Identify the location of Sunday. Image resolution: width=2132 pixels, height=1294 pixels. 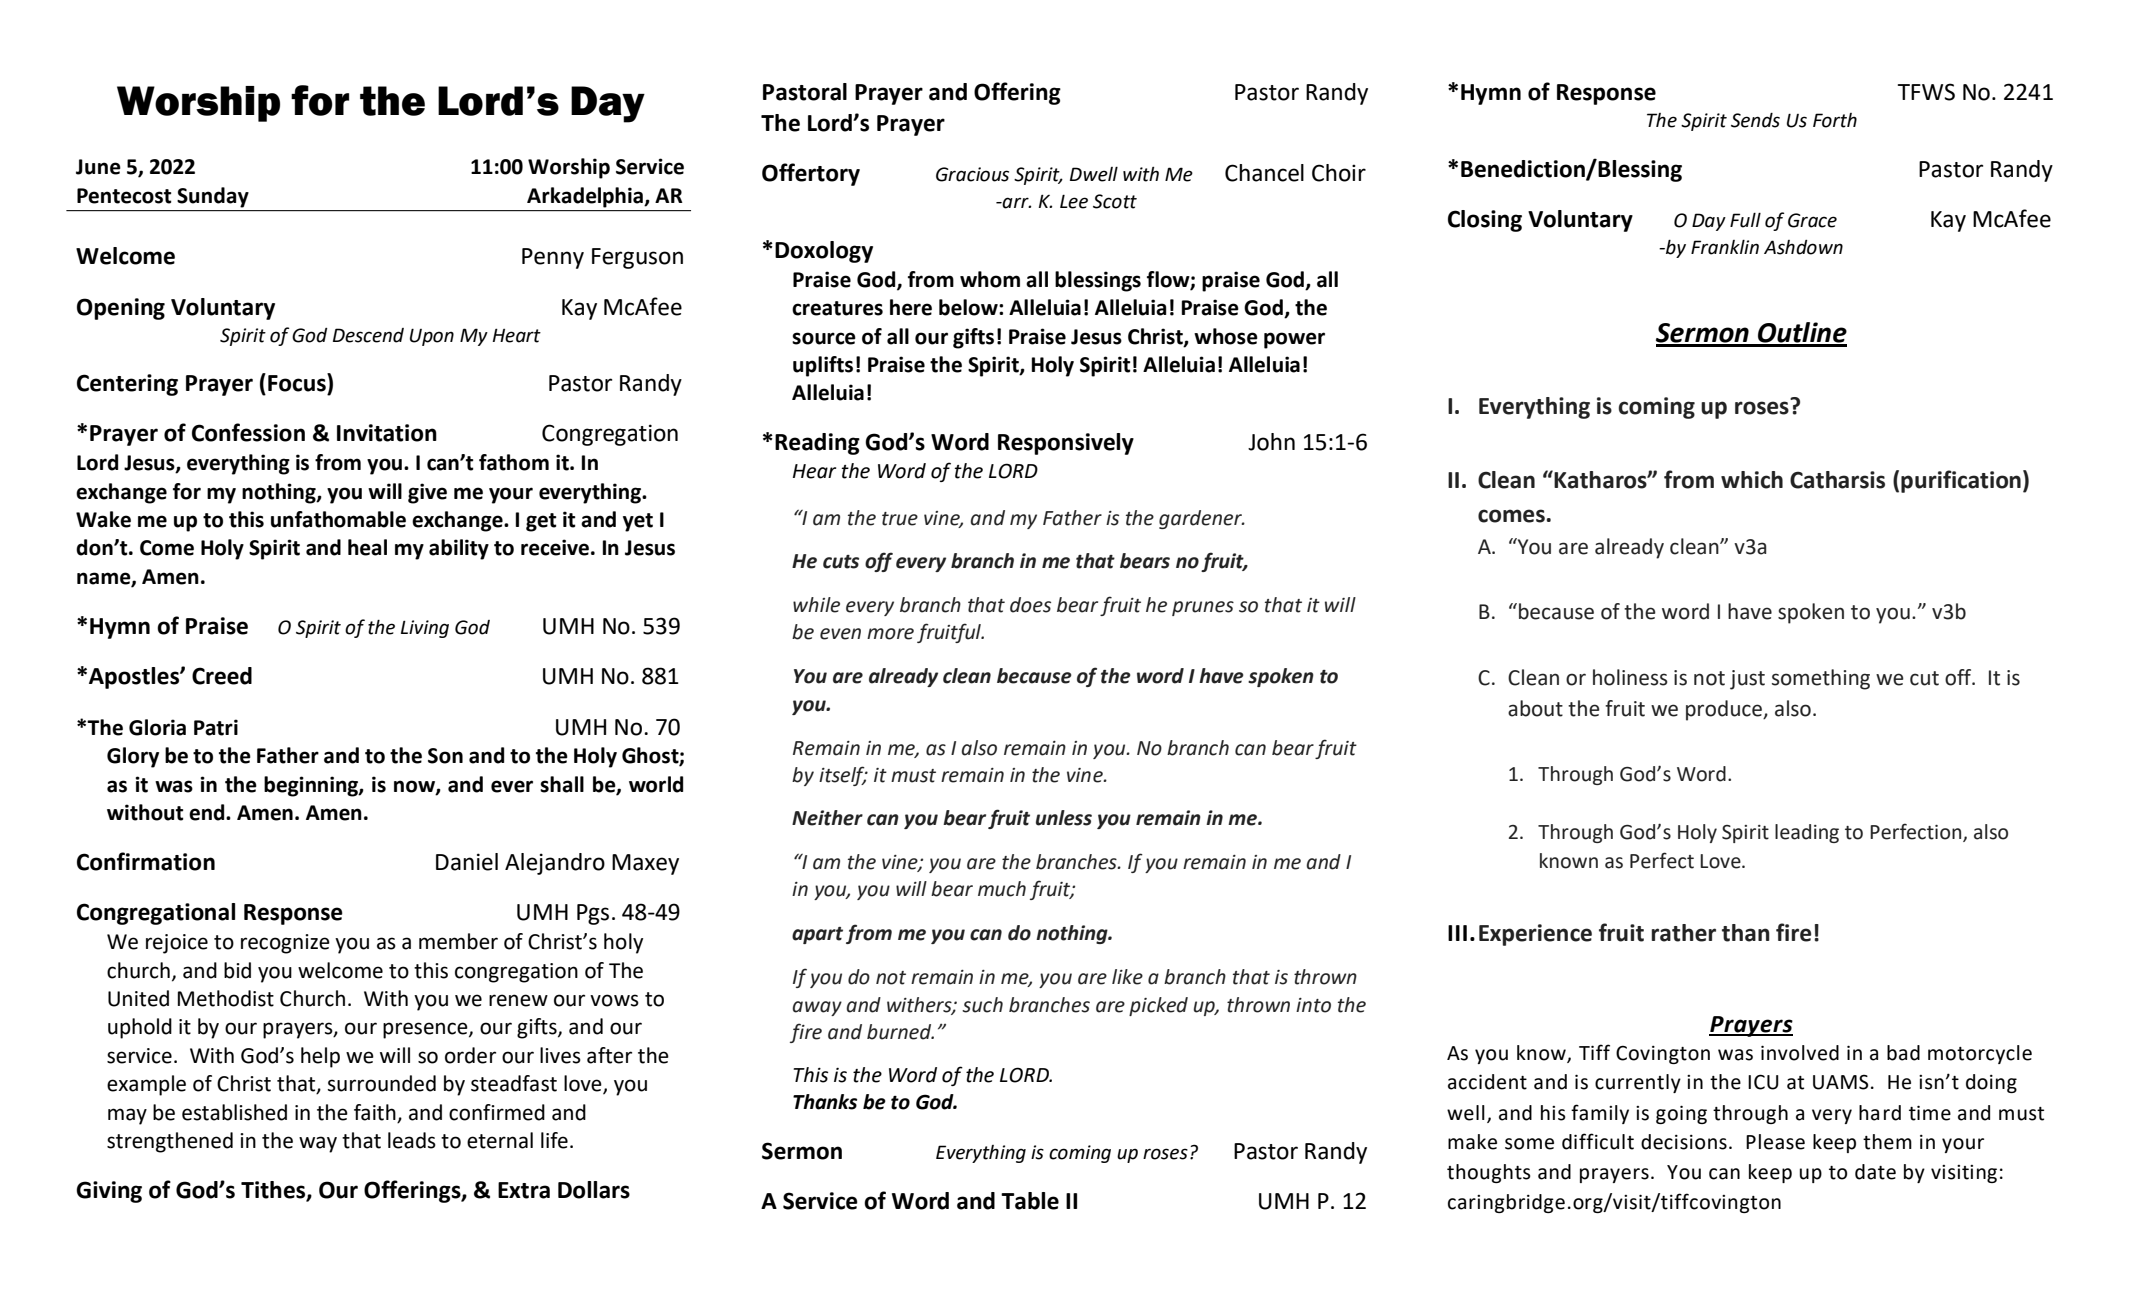
(213, 197).
